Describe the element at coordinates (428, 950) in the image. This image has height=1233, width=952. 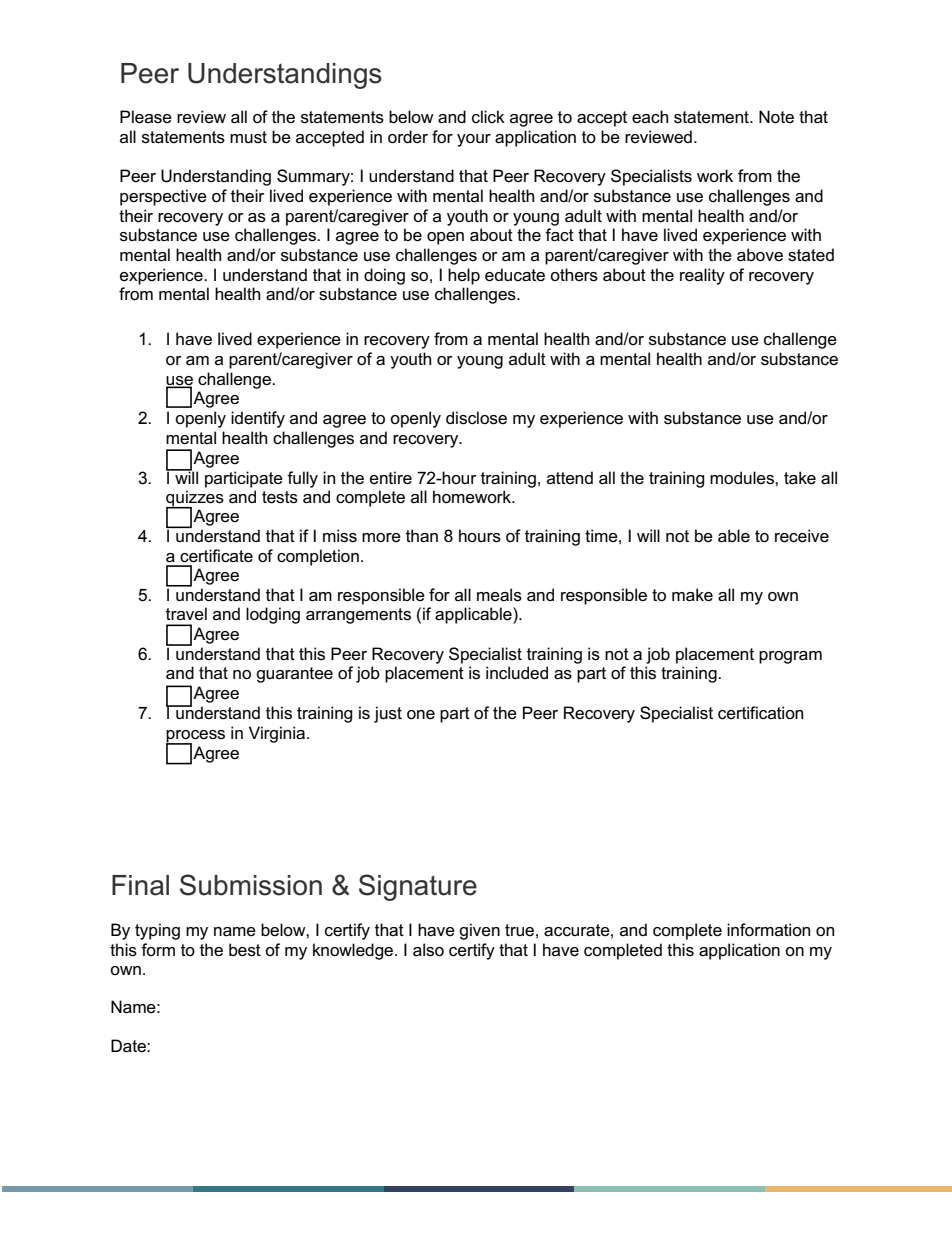
I see `also` at that location.
